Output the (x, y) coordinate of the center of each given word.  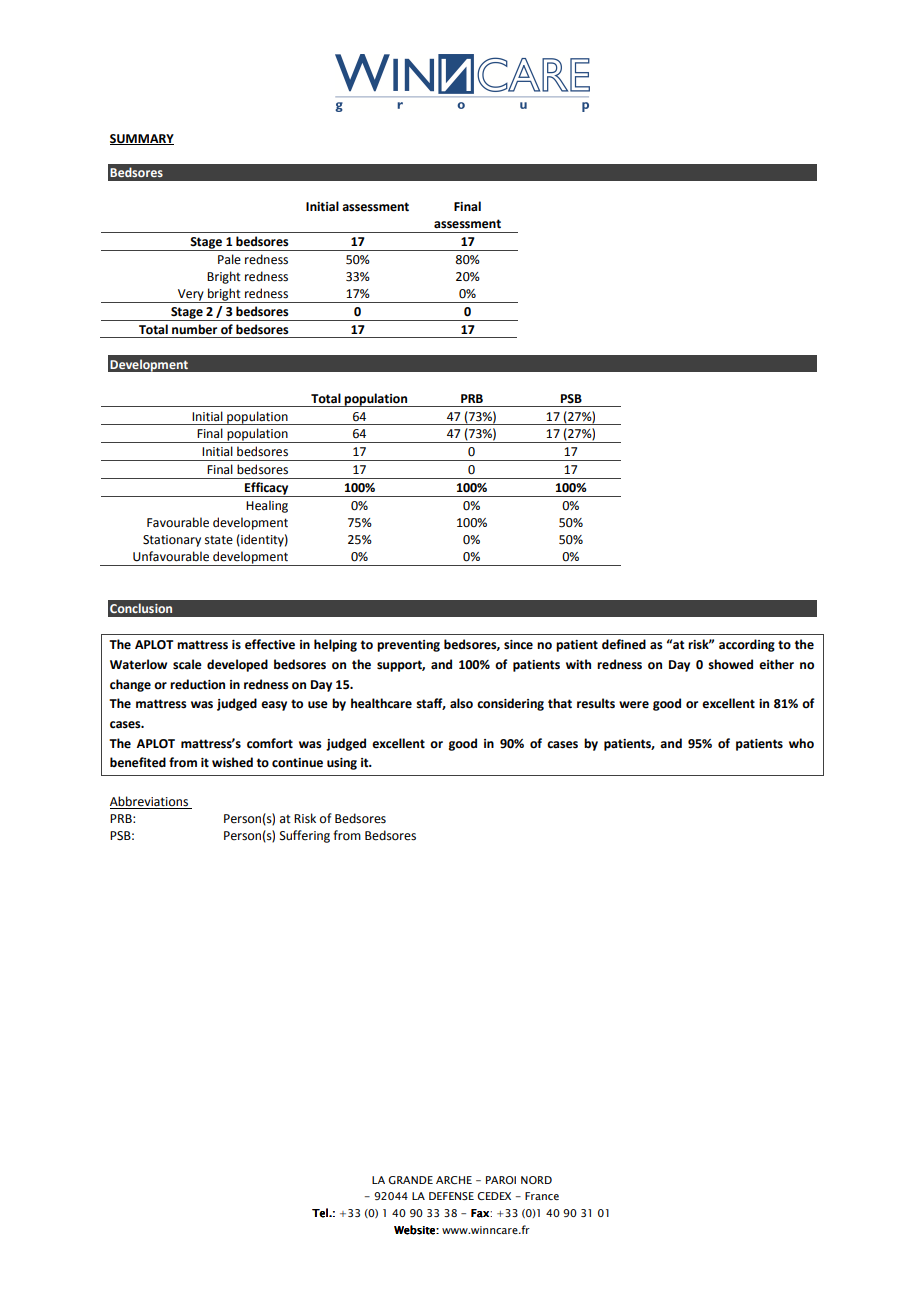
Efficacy (267, 489)
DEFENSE (451, 1196)
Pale (229, 259)
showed (730, 664)
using (342, 764)
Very (191, 296)
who (801, 743)
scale (187, 664)
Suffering (305, 836)
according (747, 645)
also (461, 703)
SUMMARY (142, 139)
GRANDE (410, 1180)
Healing (267, 506)
